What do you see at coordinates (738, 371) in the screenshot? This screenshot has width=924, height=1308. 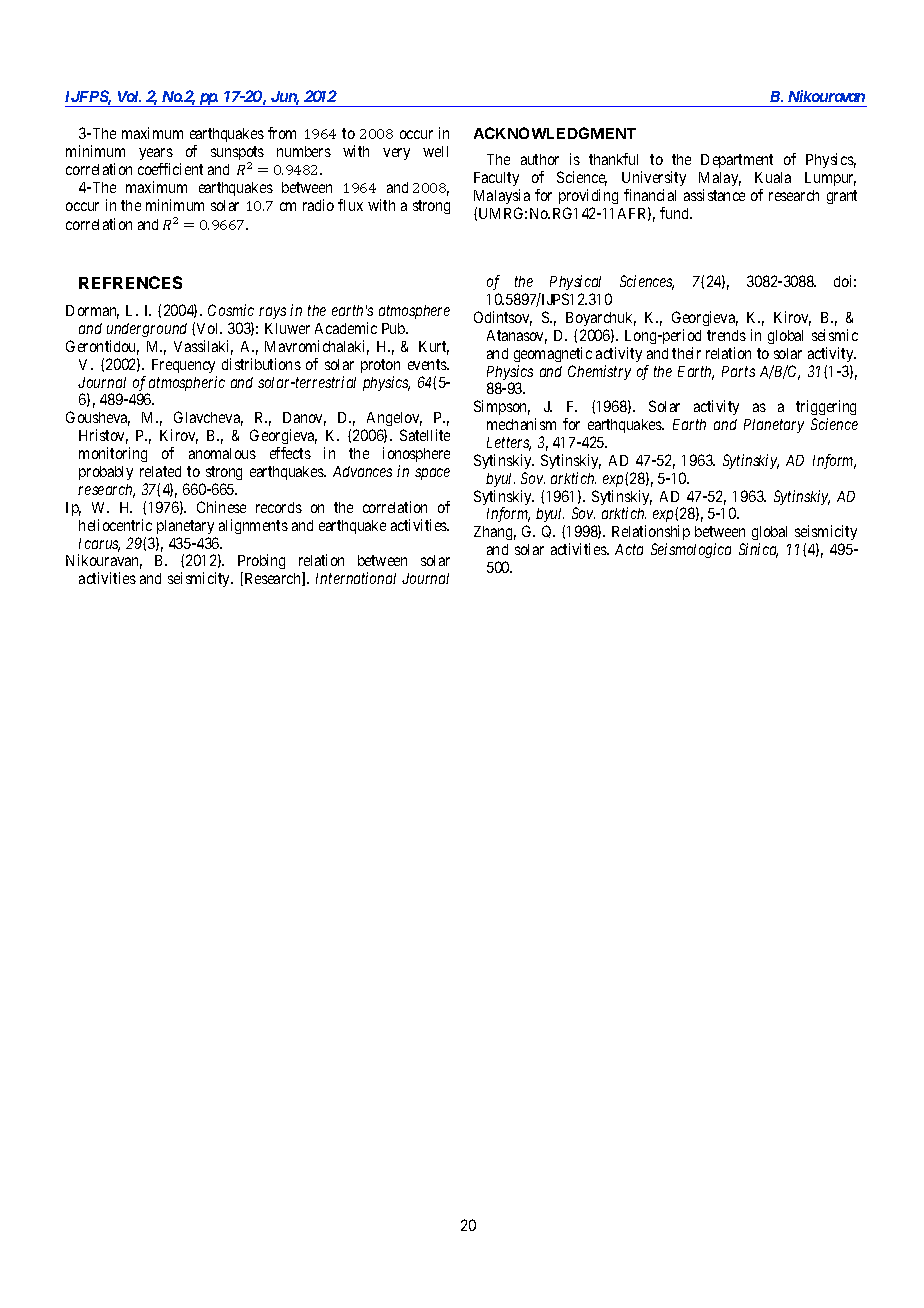 I see `Parts` at bounding box center [738, 371].
